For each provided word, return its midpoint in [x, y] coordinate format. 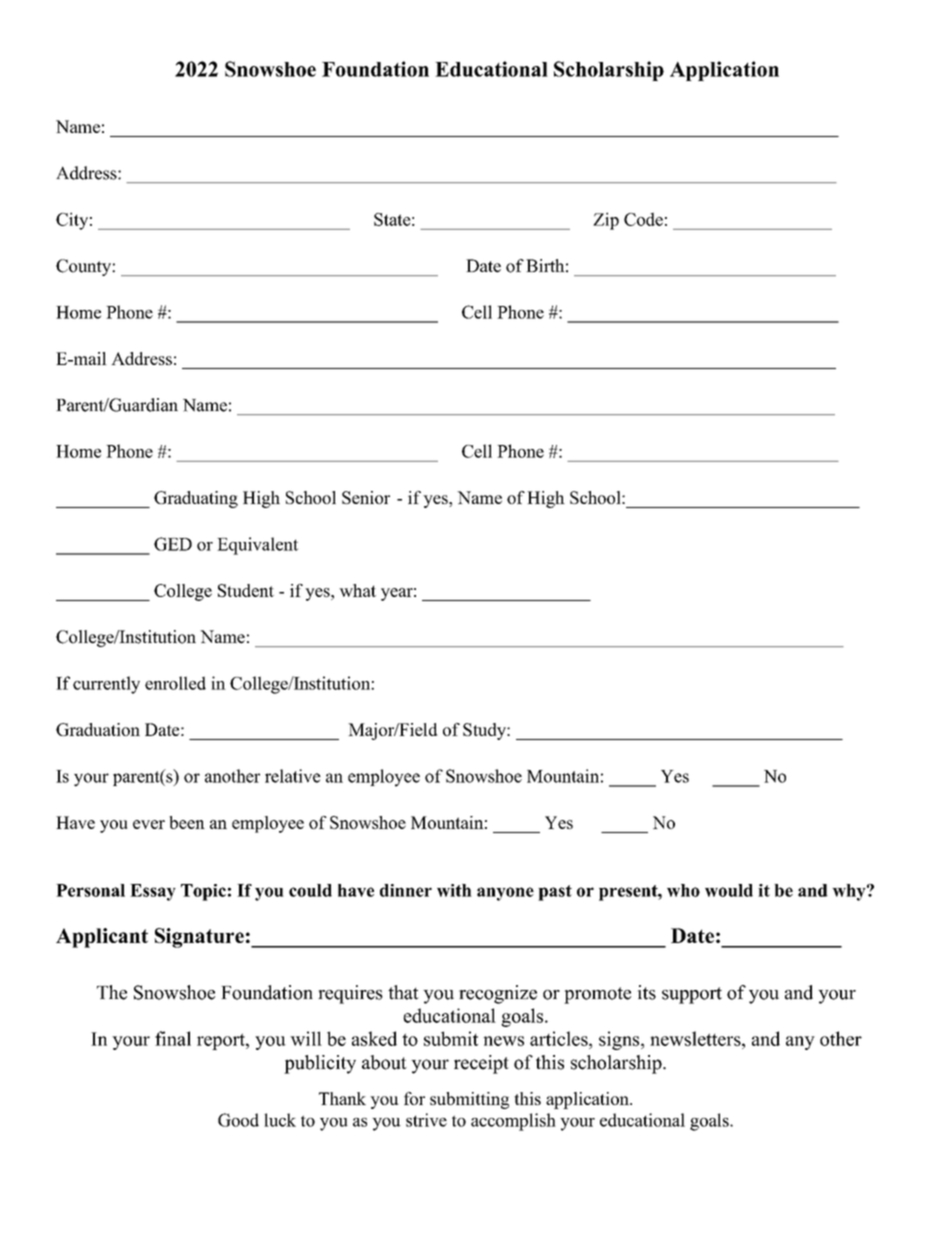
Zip [606, 221]
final [173, 1038]
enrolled [175, 683]
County [84, 267]
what [357, 590]
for [414, 1098]
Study [485, 731]
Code [643, 219]
